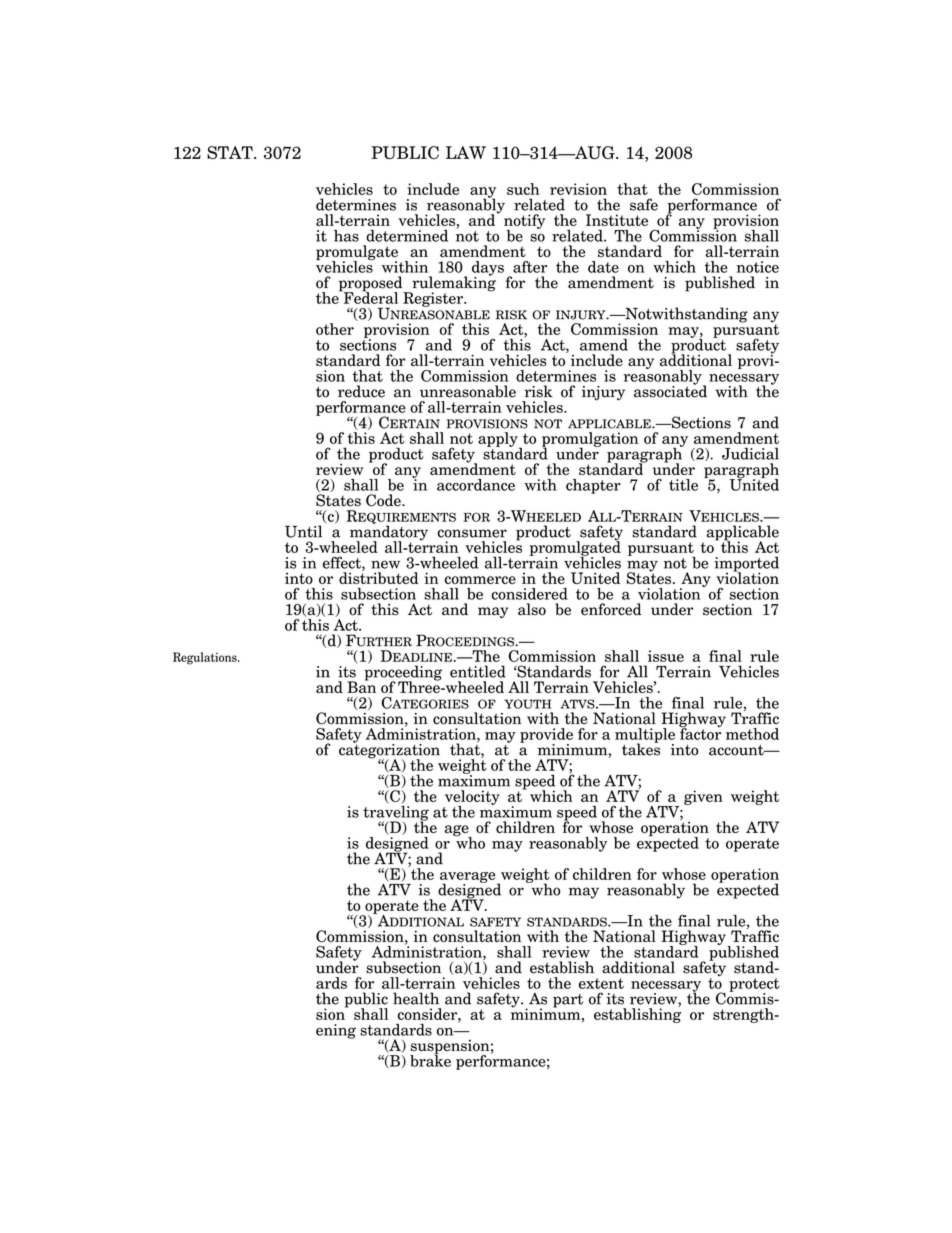 The image size is (952, 1233). Describe the element at coordinates (206, 658) in the page. I see `Regulations` at that location.
